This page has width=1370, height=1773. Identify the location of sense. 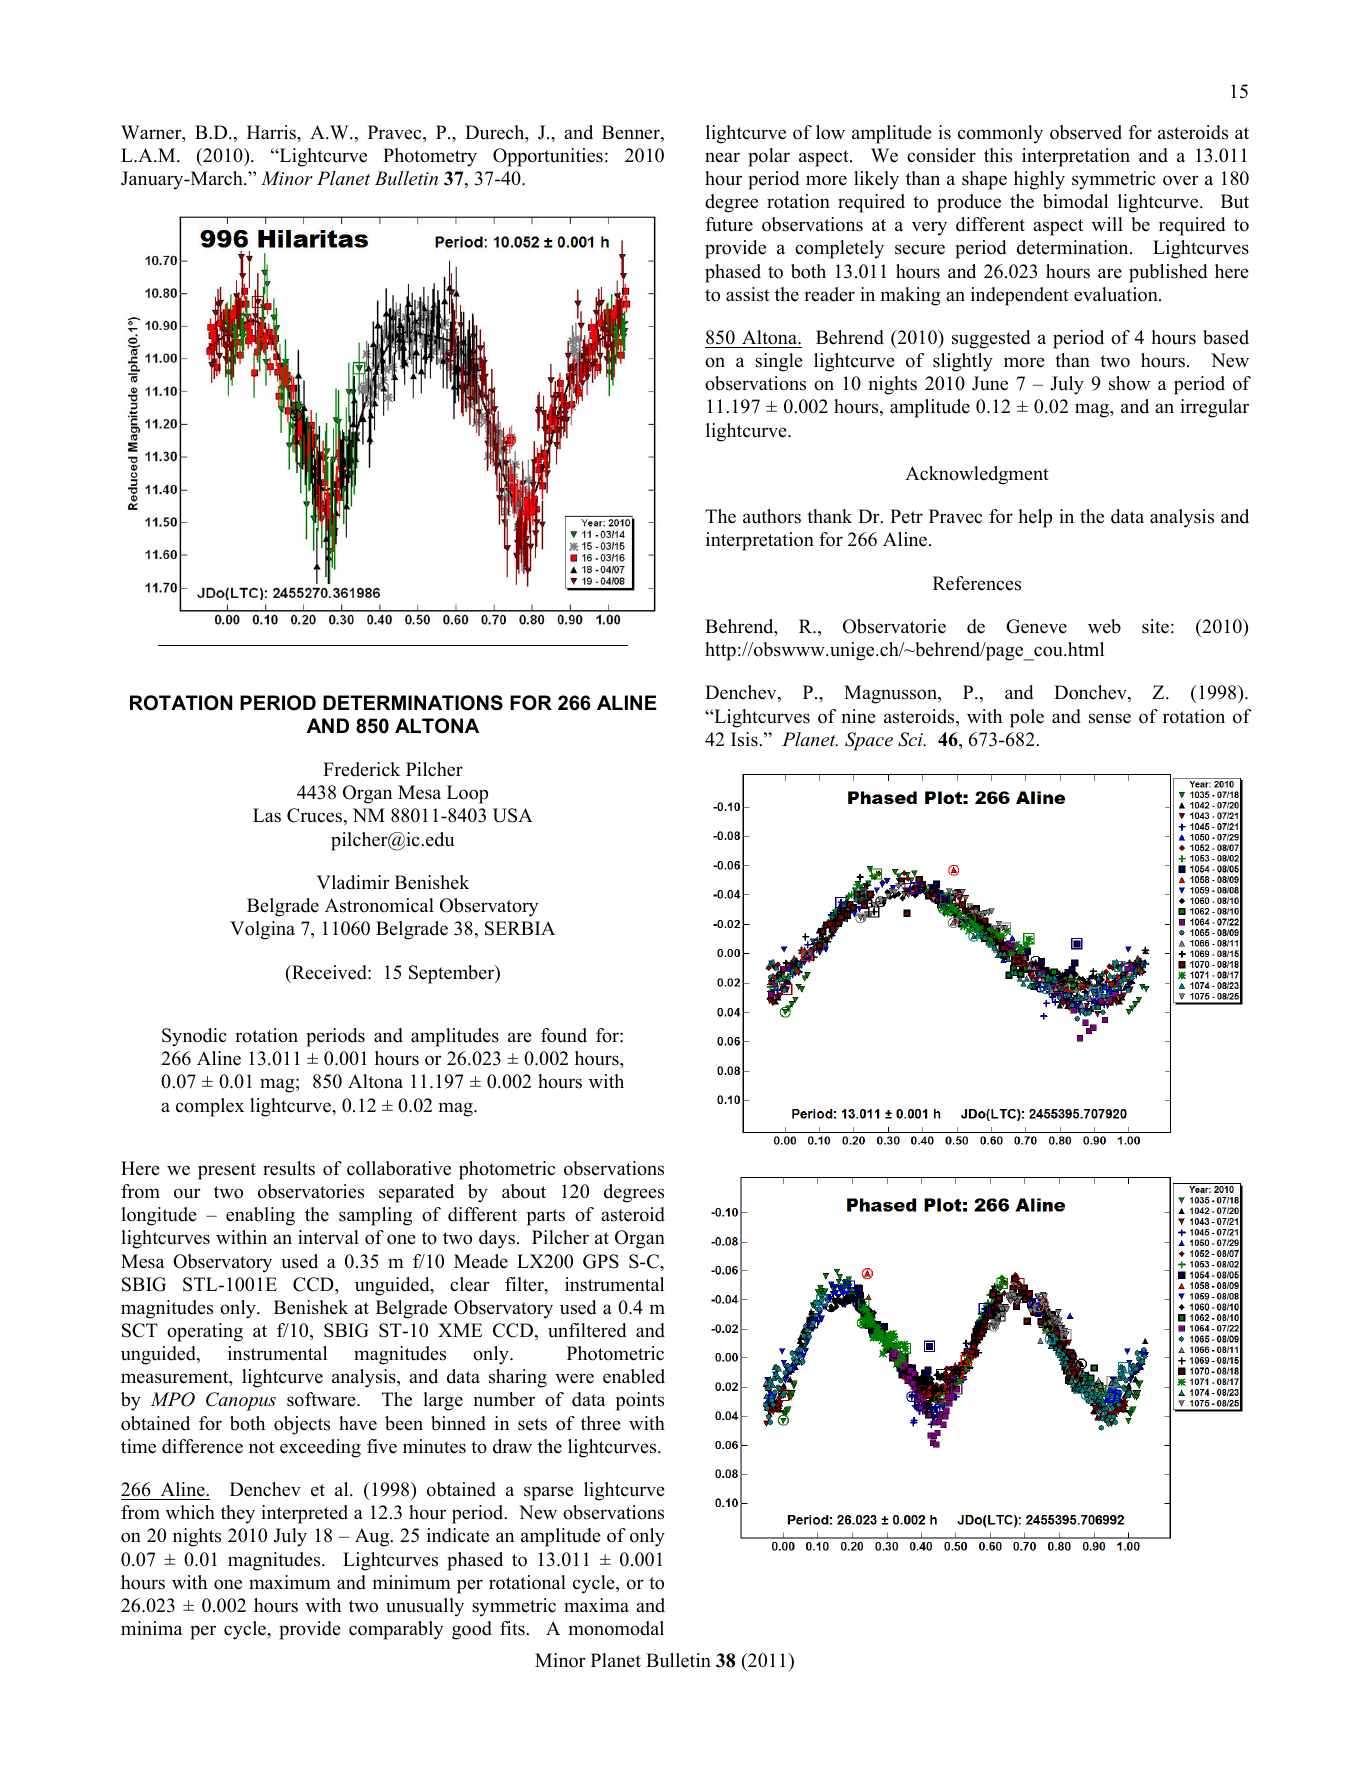
(1110, 718).
